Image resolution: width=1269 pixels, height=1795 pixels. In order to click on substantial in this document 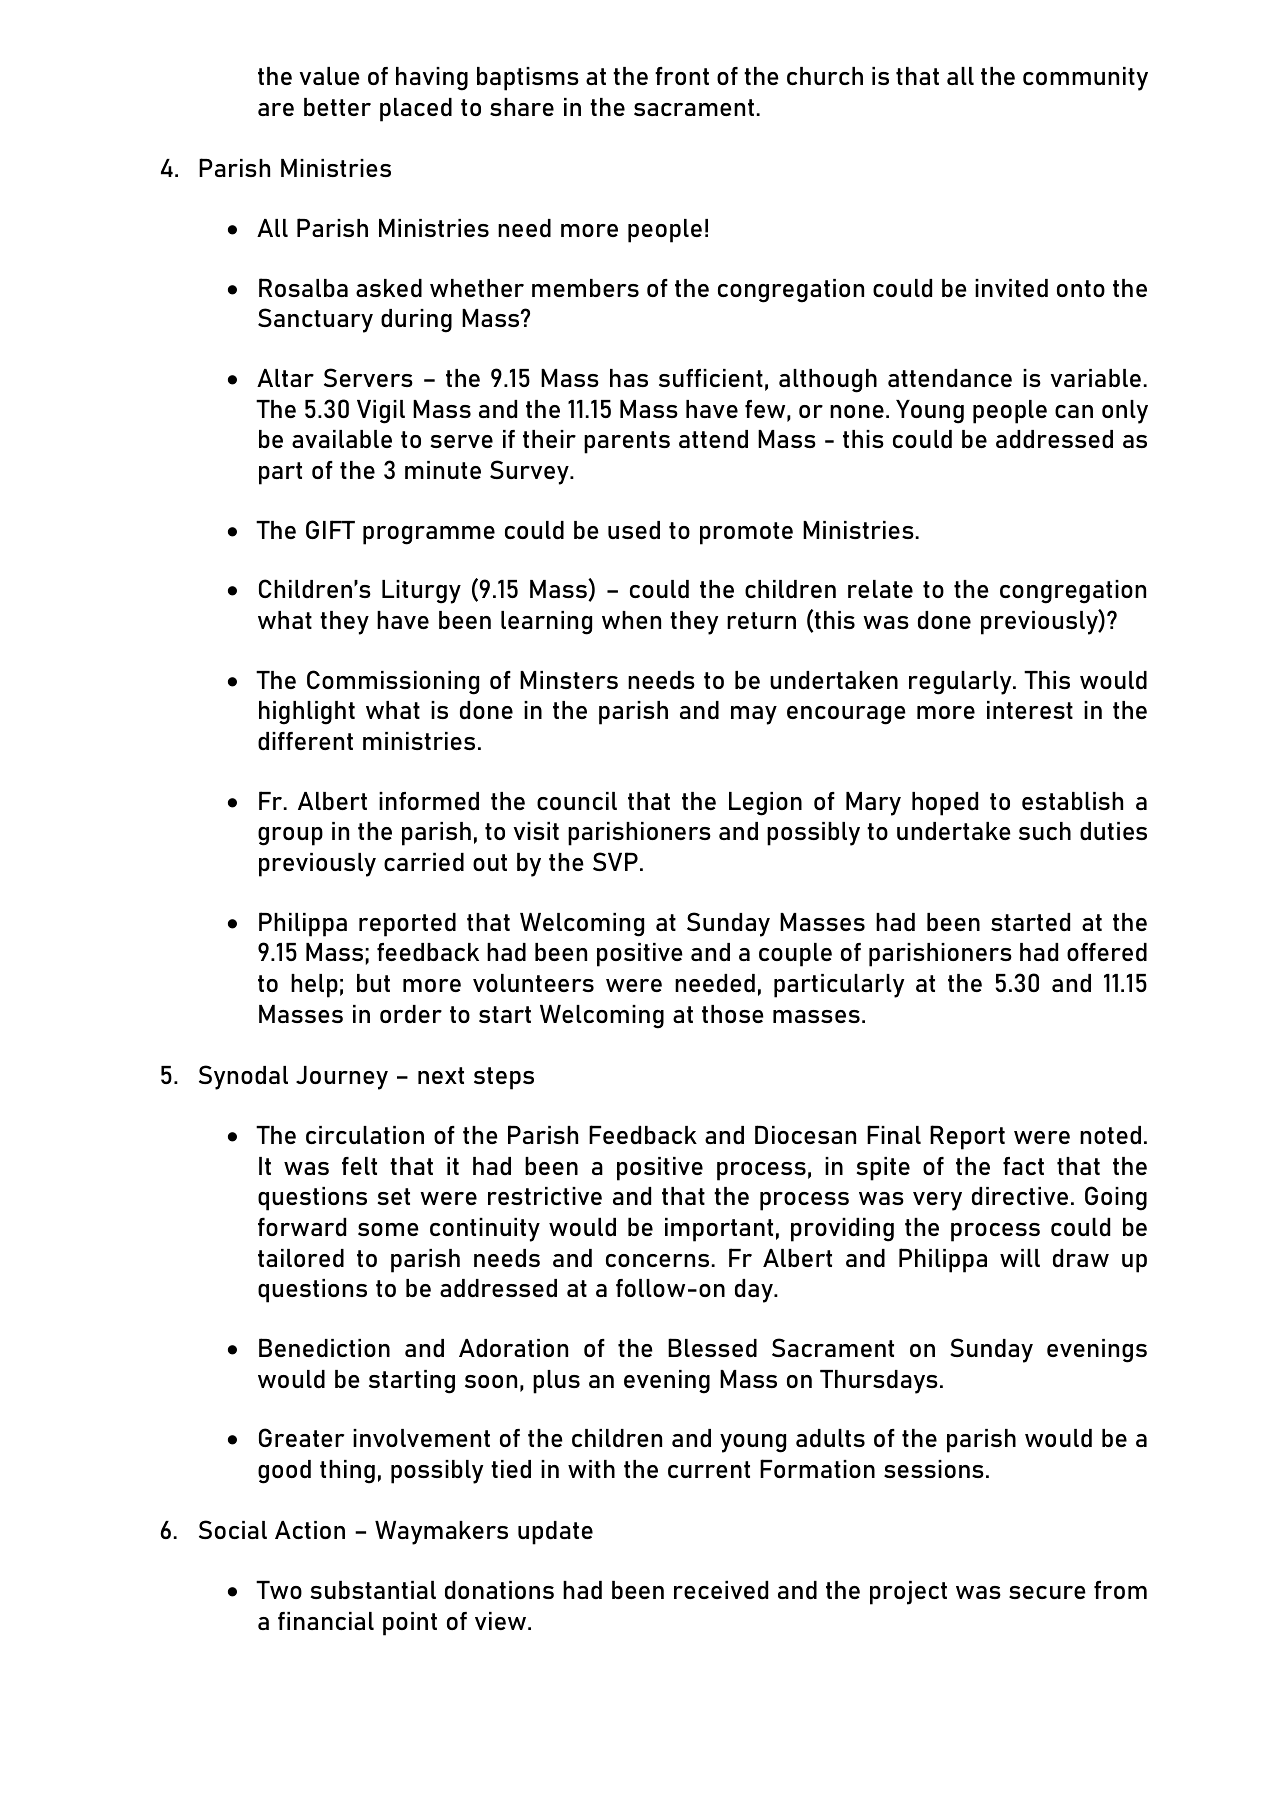, I will do `click(373, 1590)`.
